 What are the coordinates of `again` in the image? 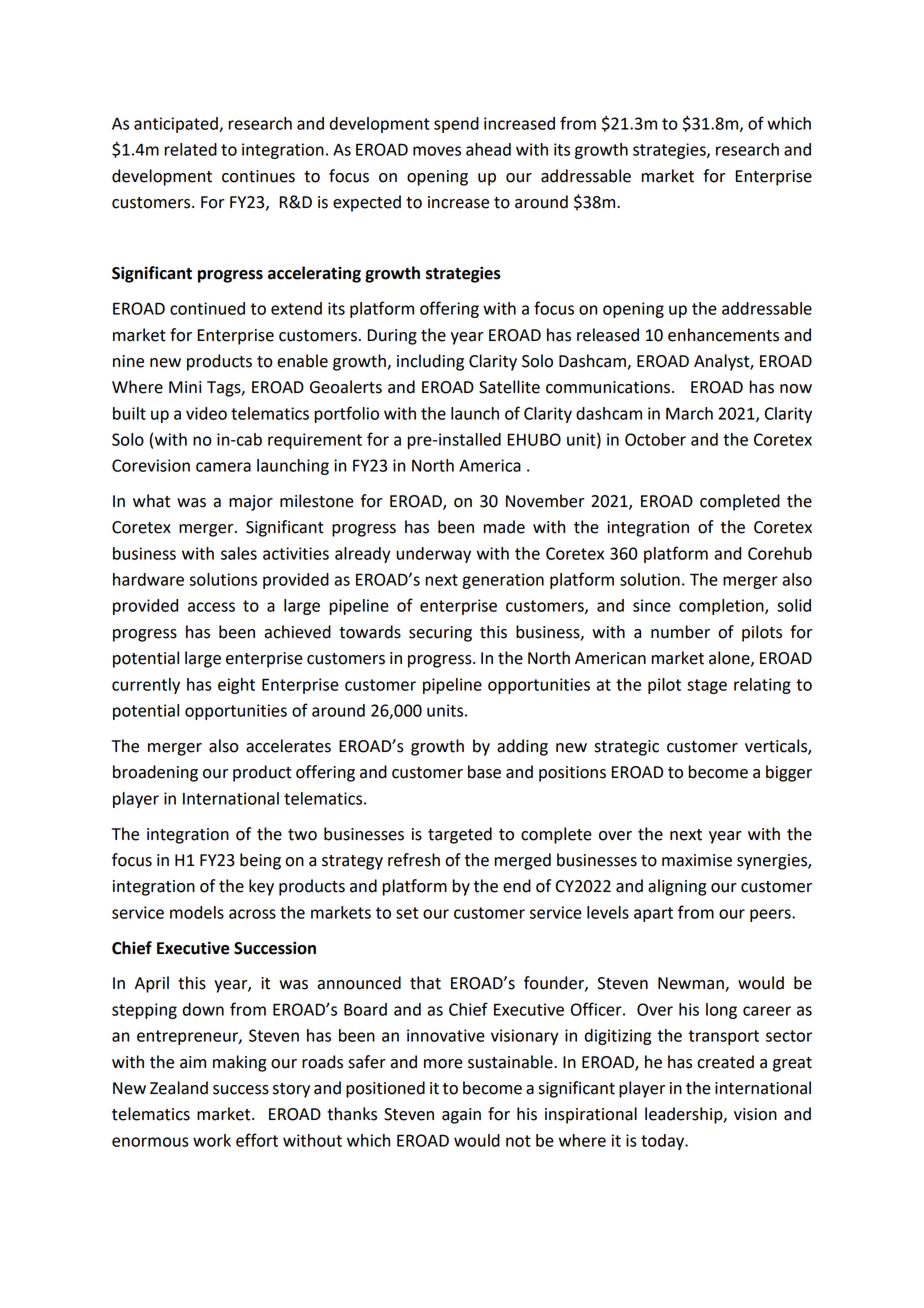 It's located at (461, 1116).
